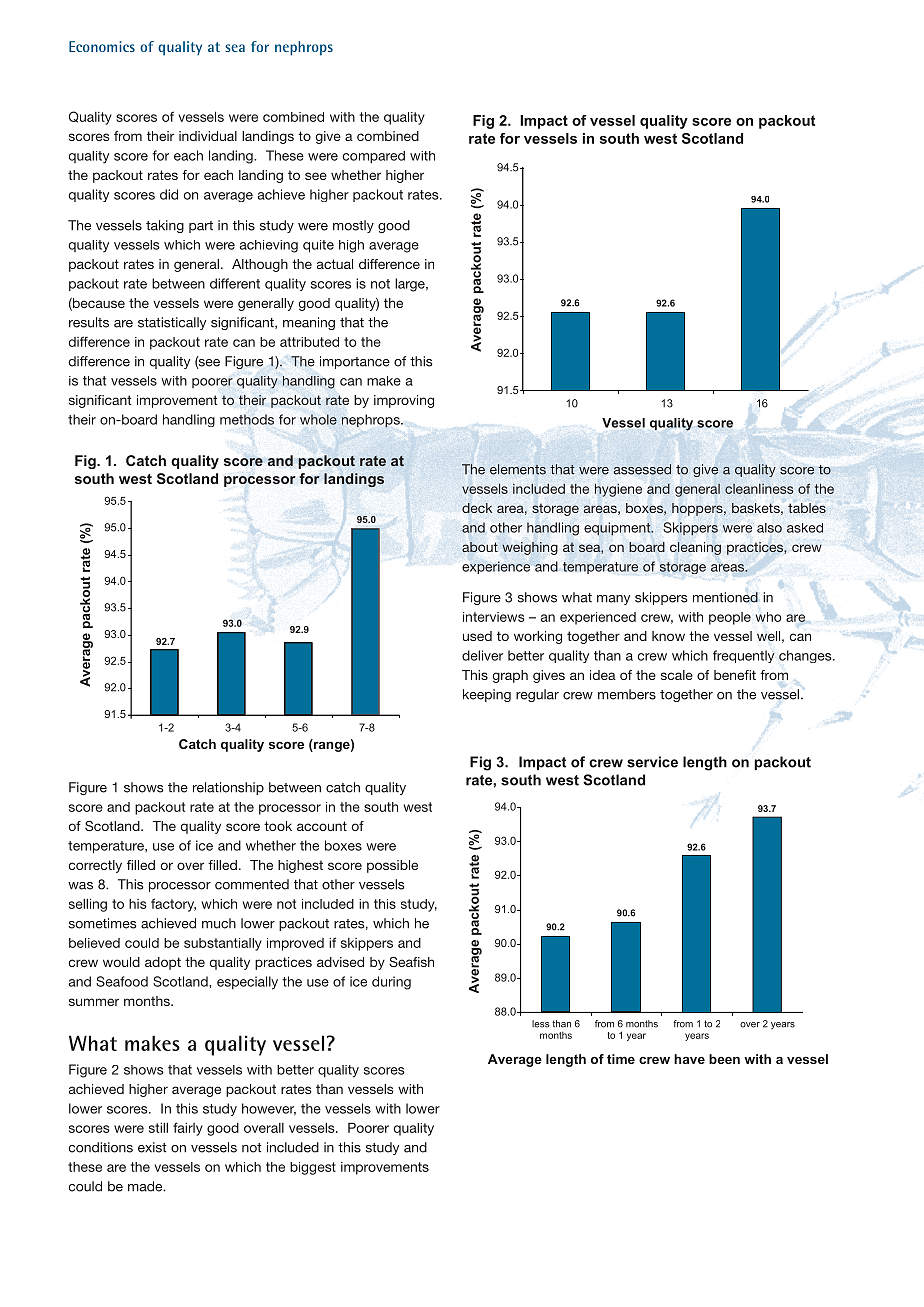 This screenshot has width=924, height=1307. Describe the element at coordinates (759, 489) in the screenshot. I see `cleanliness` at that location.
